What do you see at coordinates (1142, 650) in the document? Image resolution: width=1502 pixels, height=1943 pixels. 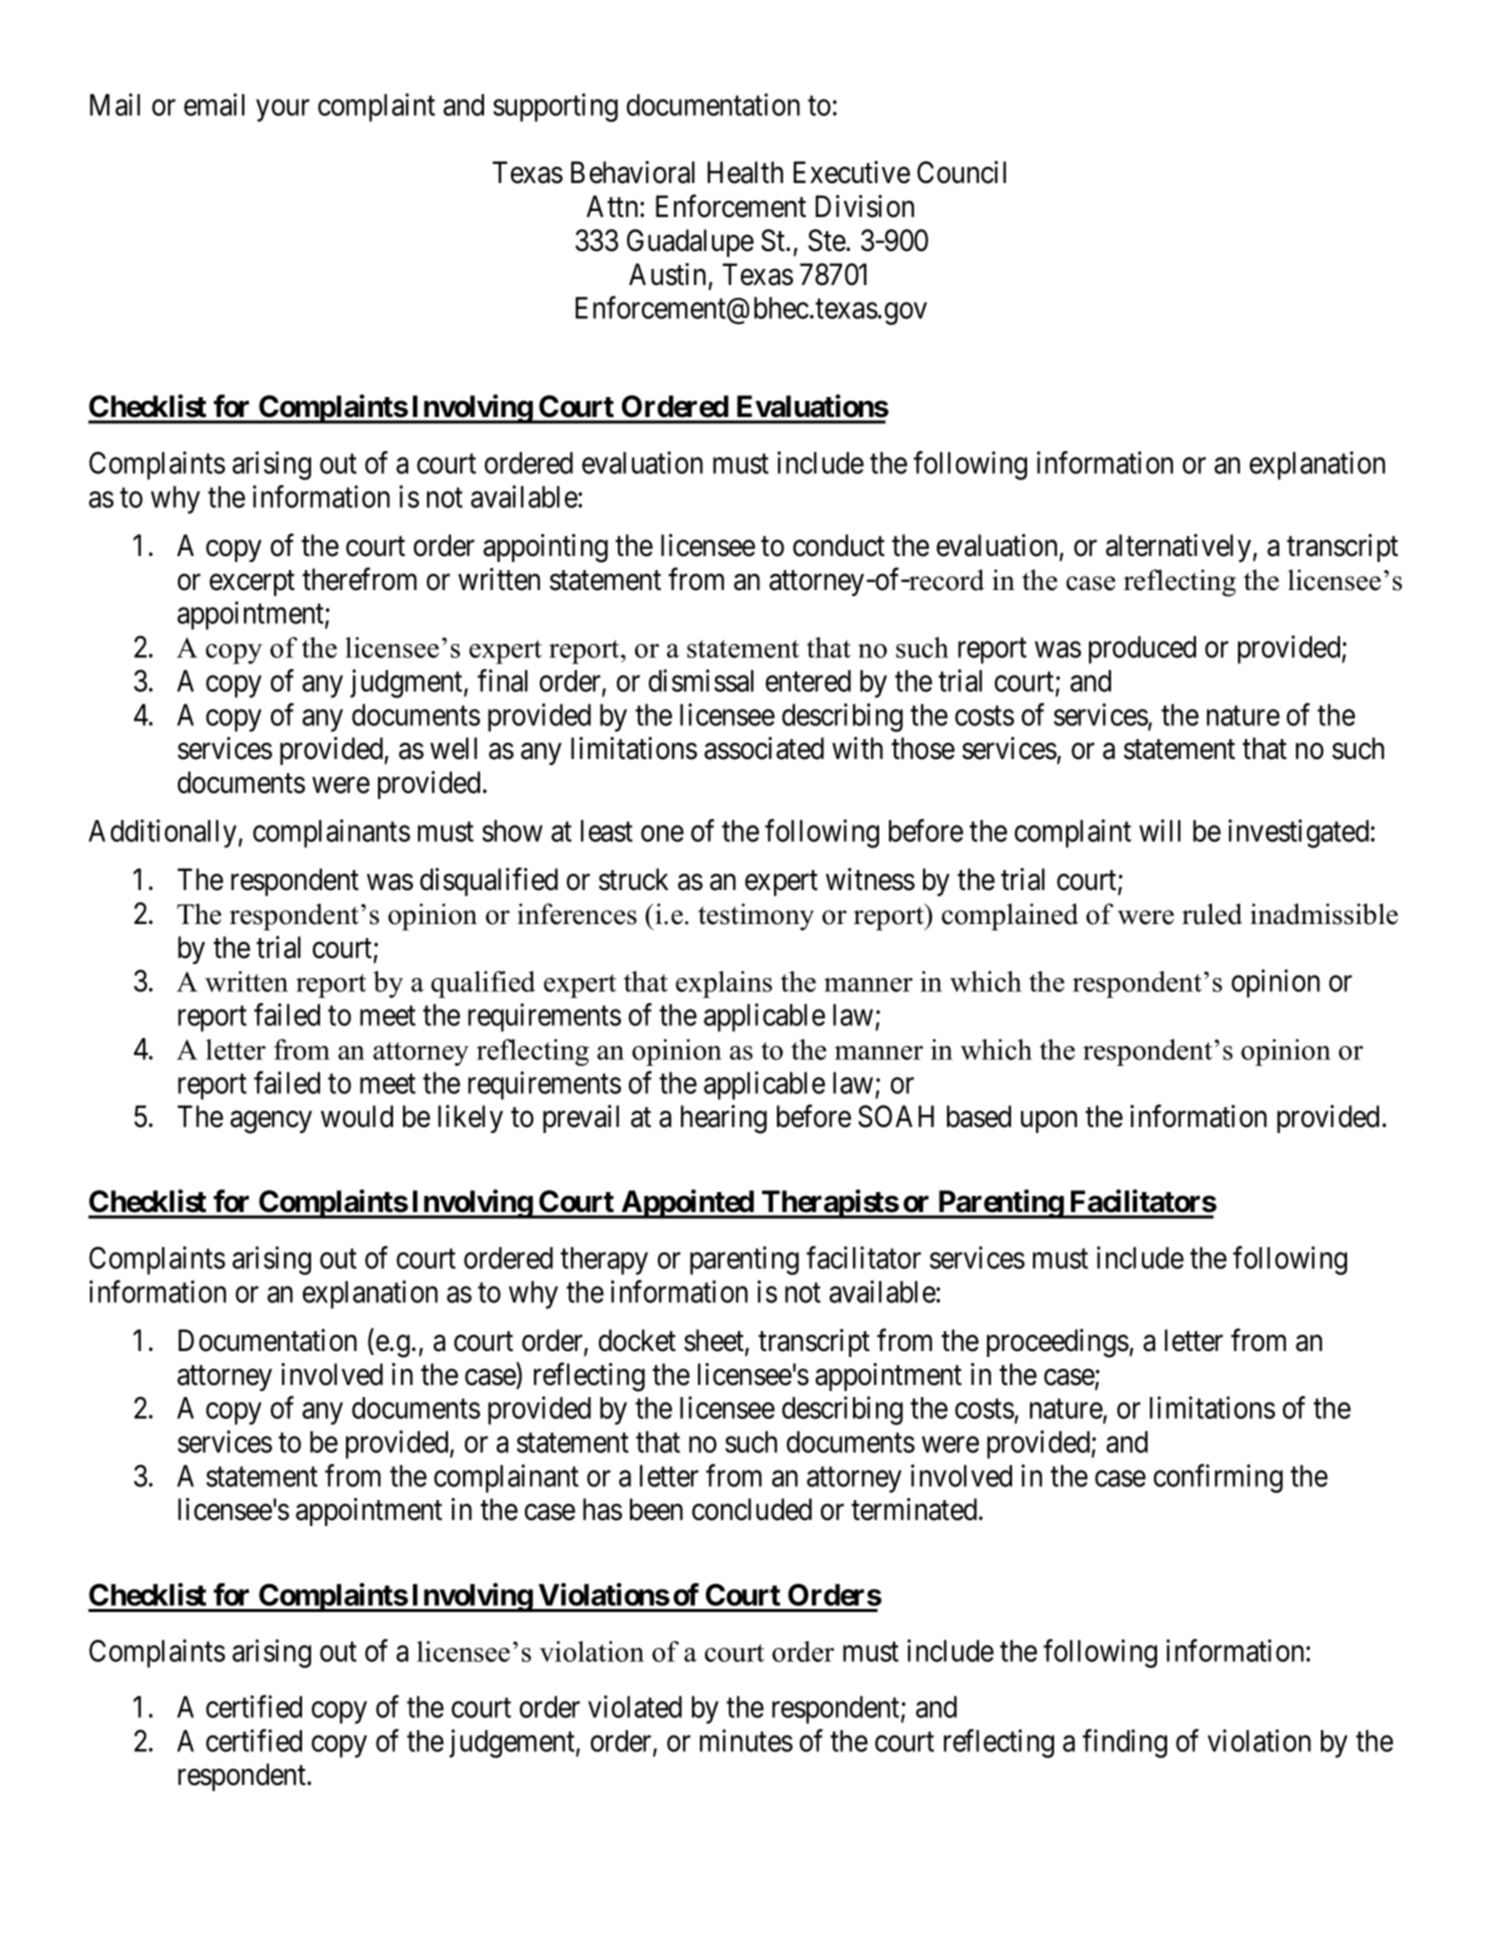 I see `produced` at bounding box center [1142, 650].
